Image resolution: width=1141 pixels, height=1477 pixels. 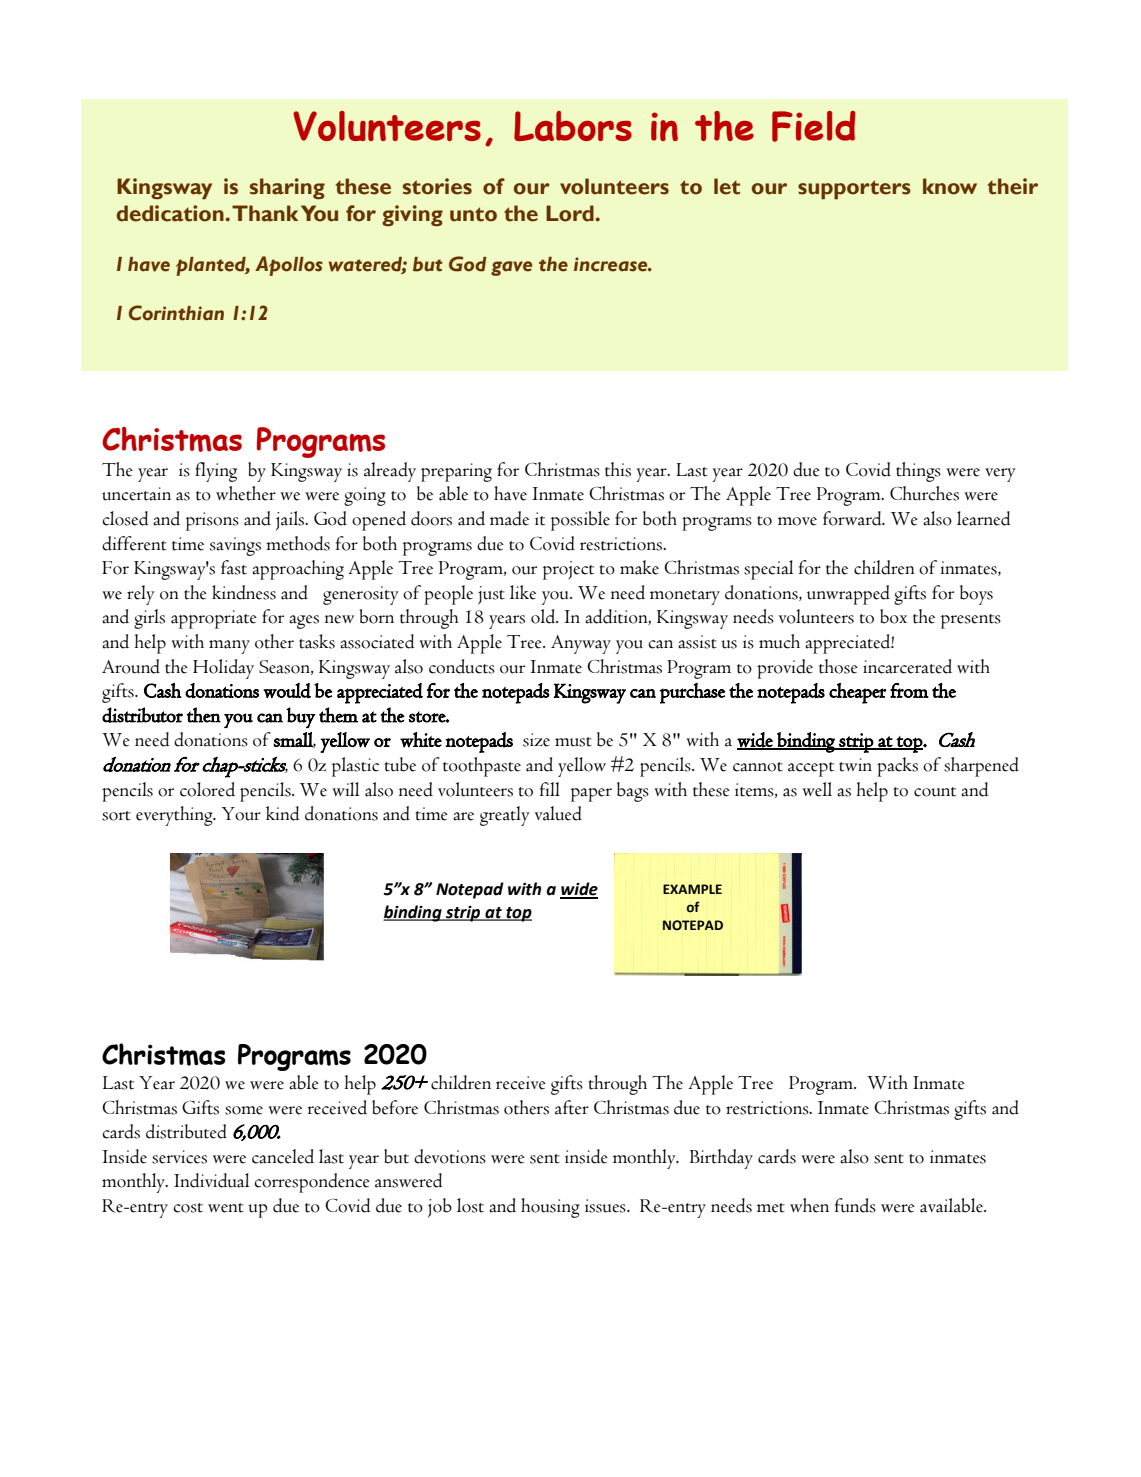 I want to click on know, so click(x=950, y=186).
